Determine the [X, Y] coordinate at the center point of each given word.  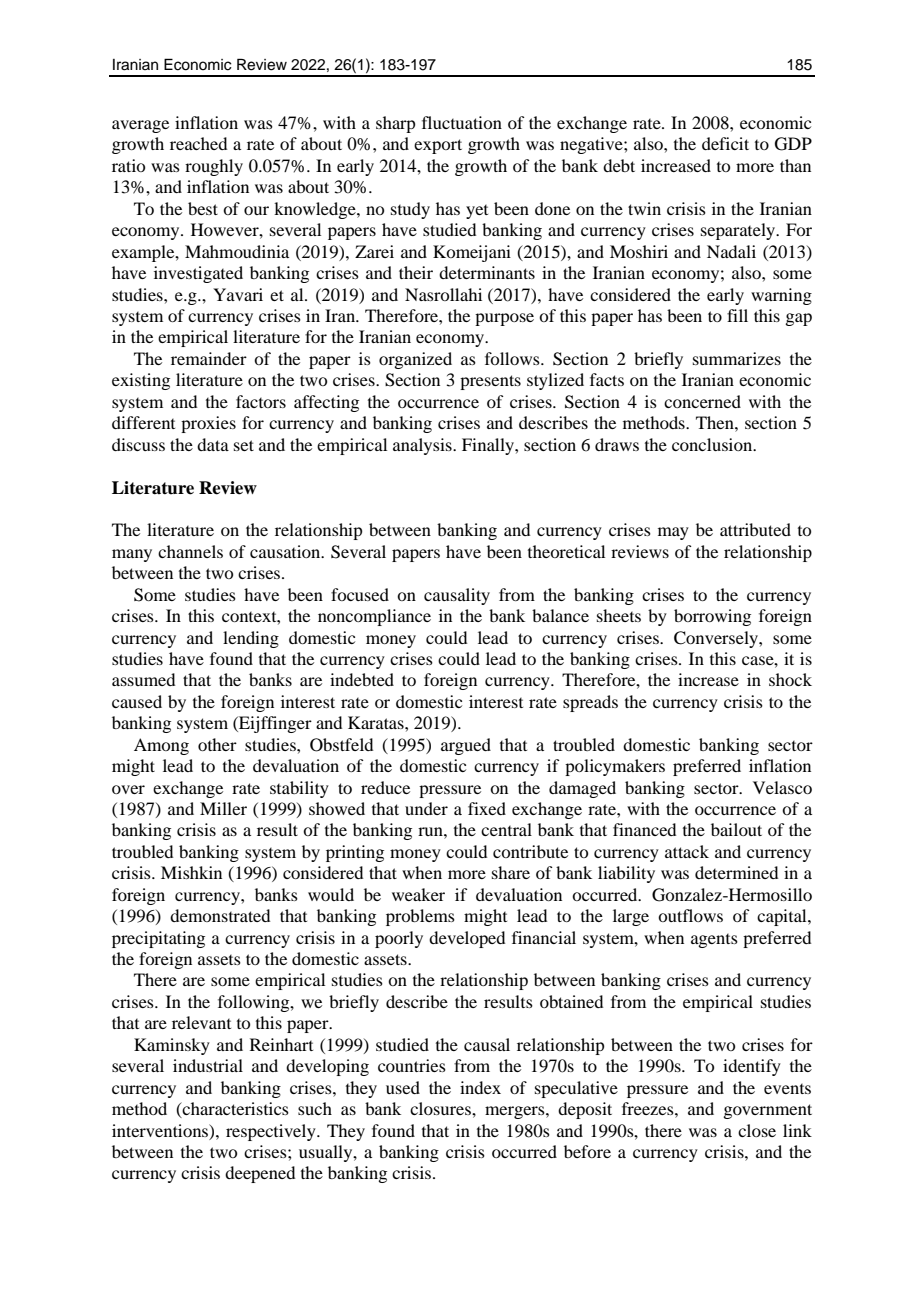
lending [251, 639]
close [757, 1130]
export [438, 146]
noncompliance [374, 617]
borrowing [712, 617]
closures [441, 1108]
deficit [725, 143]
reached [198, 143]
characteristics [235, 1110]
